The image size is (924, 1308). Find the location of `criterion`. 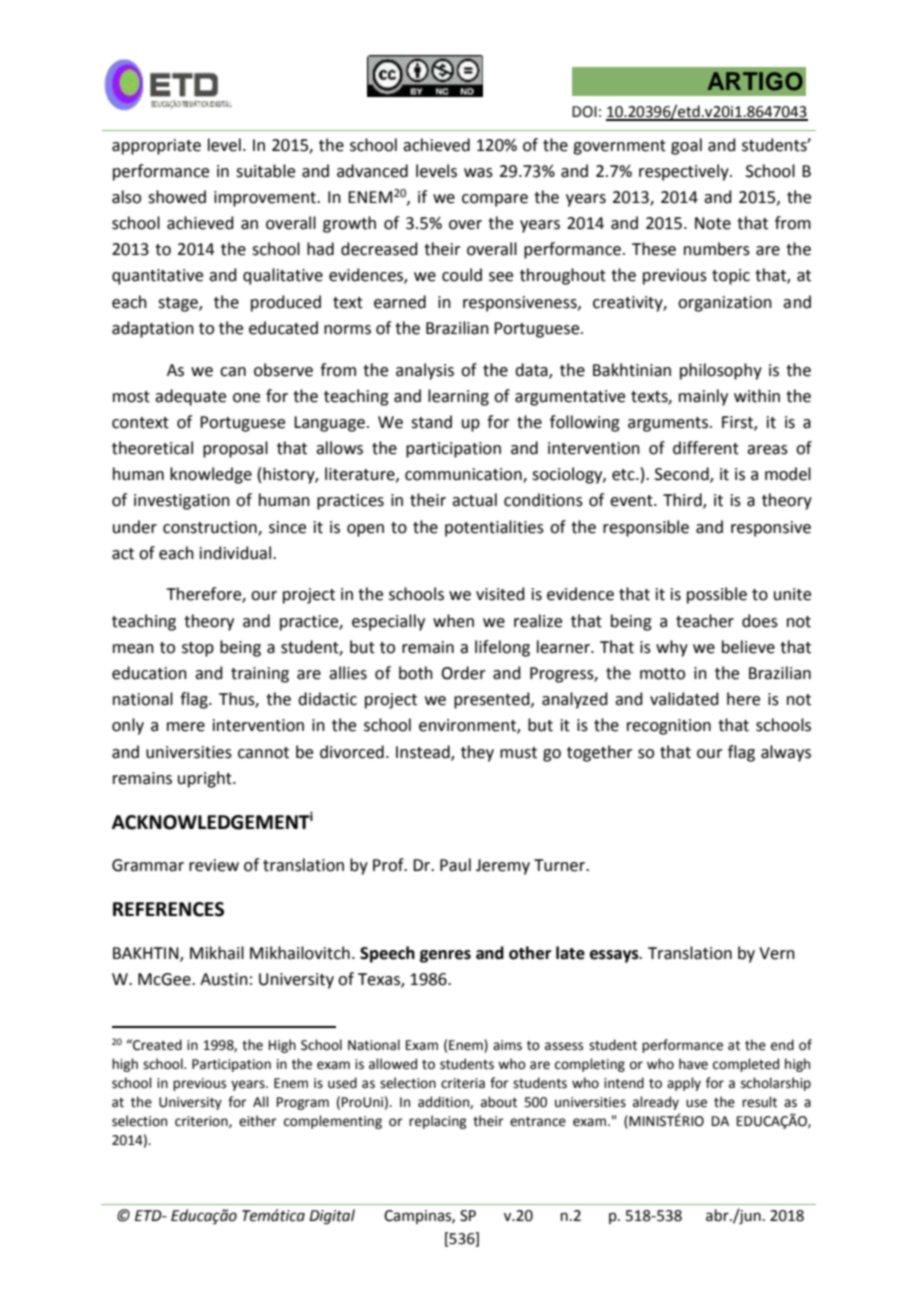

criterion is located at coordinates (202, 1122).
